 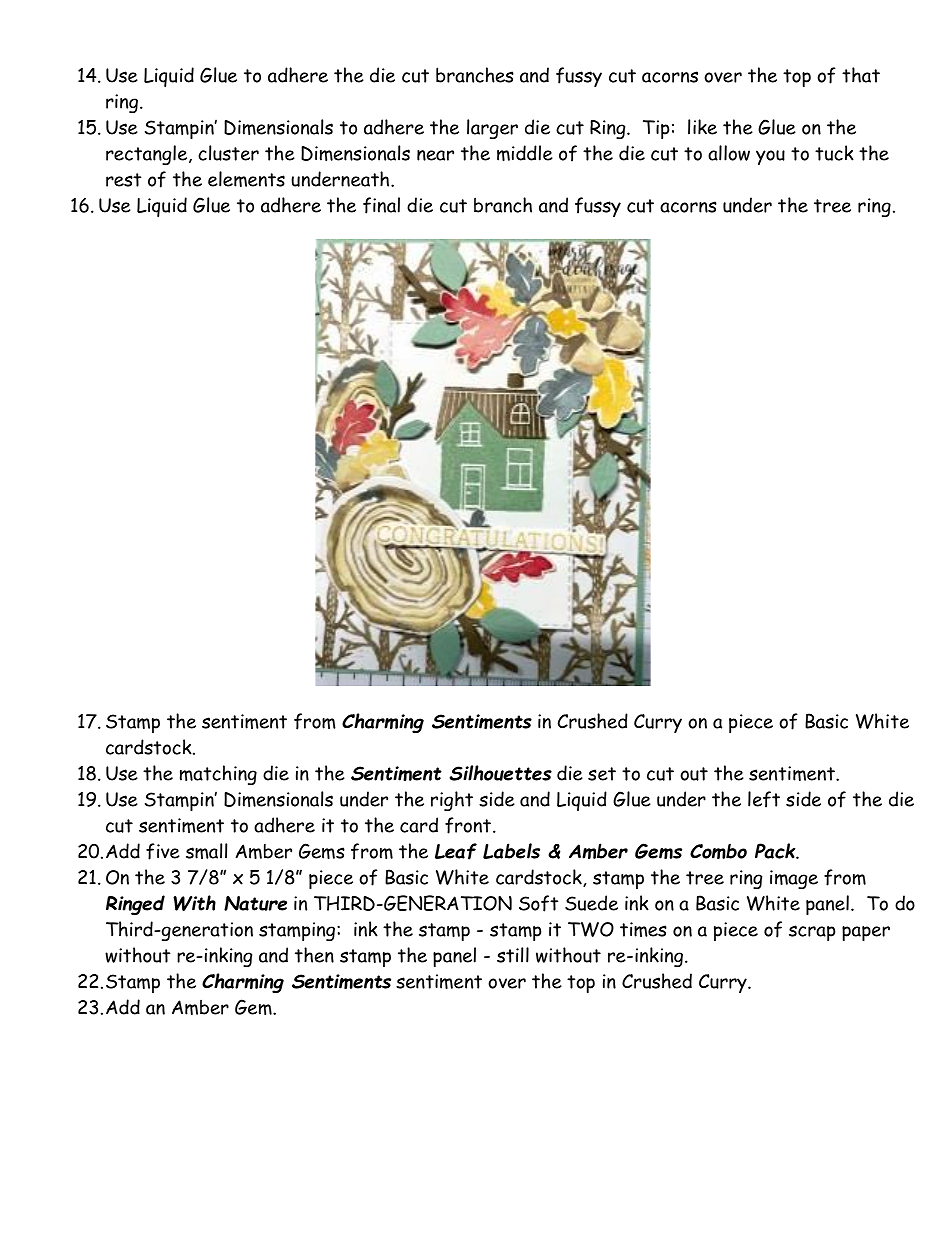 What do you see at coordinates (492, 129) in the screenshot?
I see `larger` at bounding box center [492, 129].
